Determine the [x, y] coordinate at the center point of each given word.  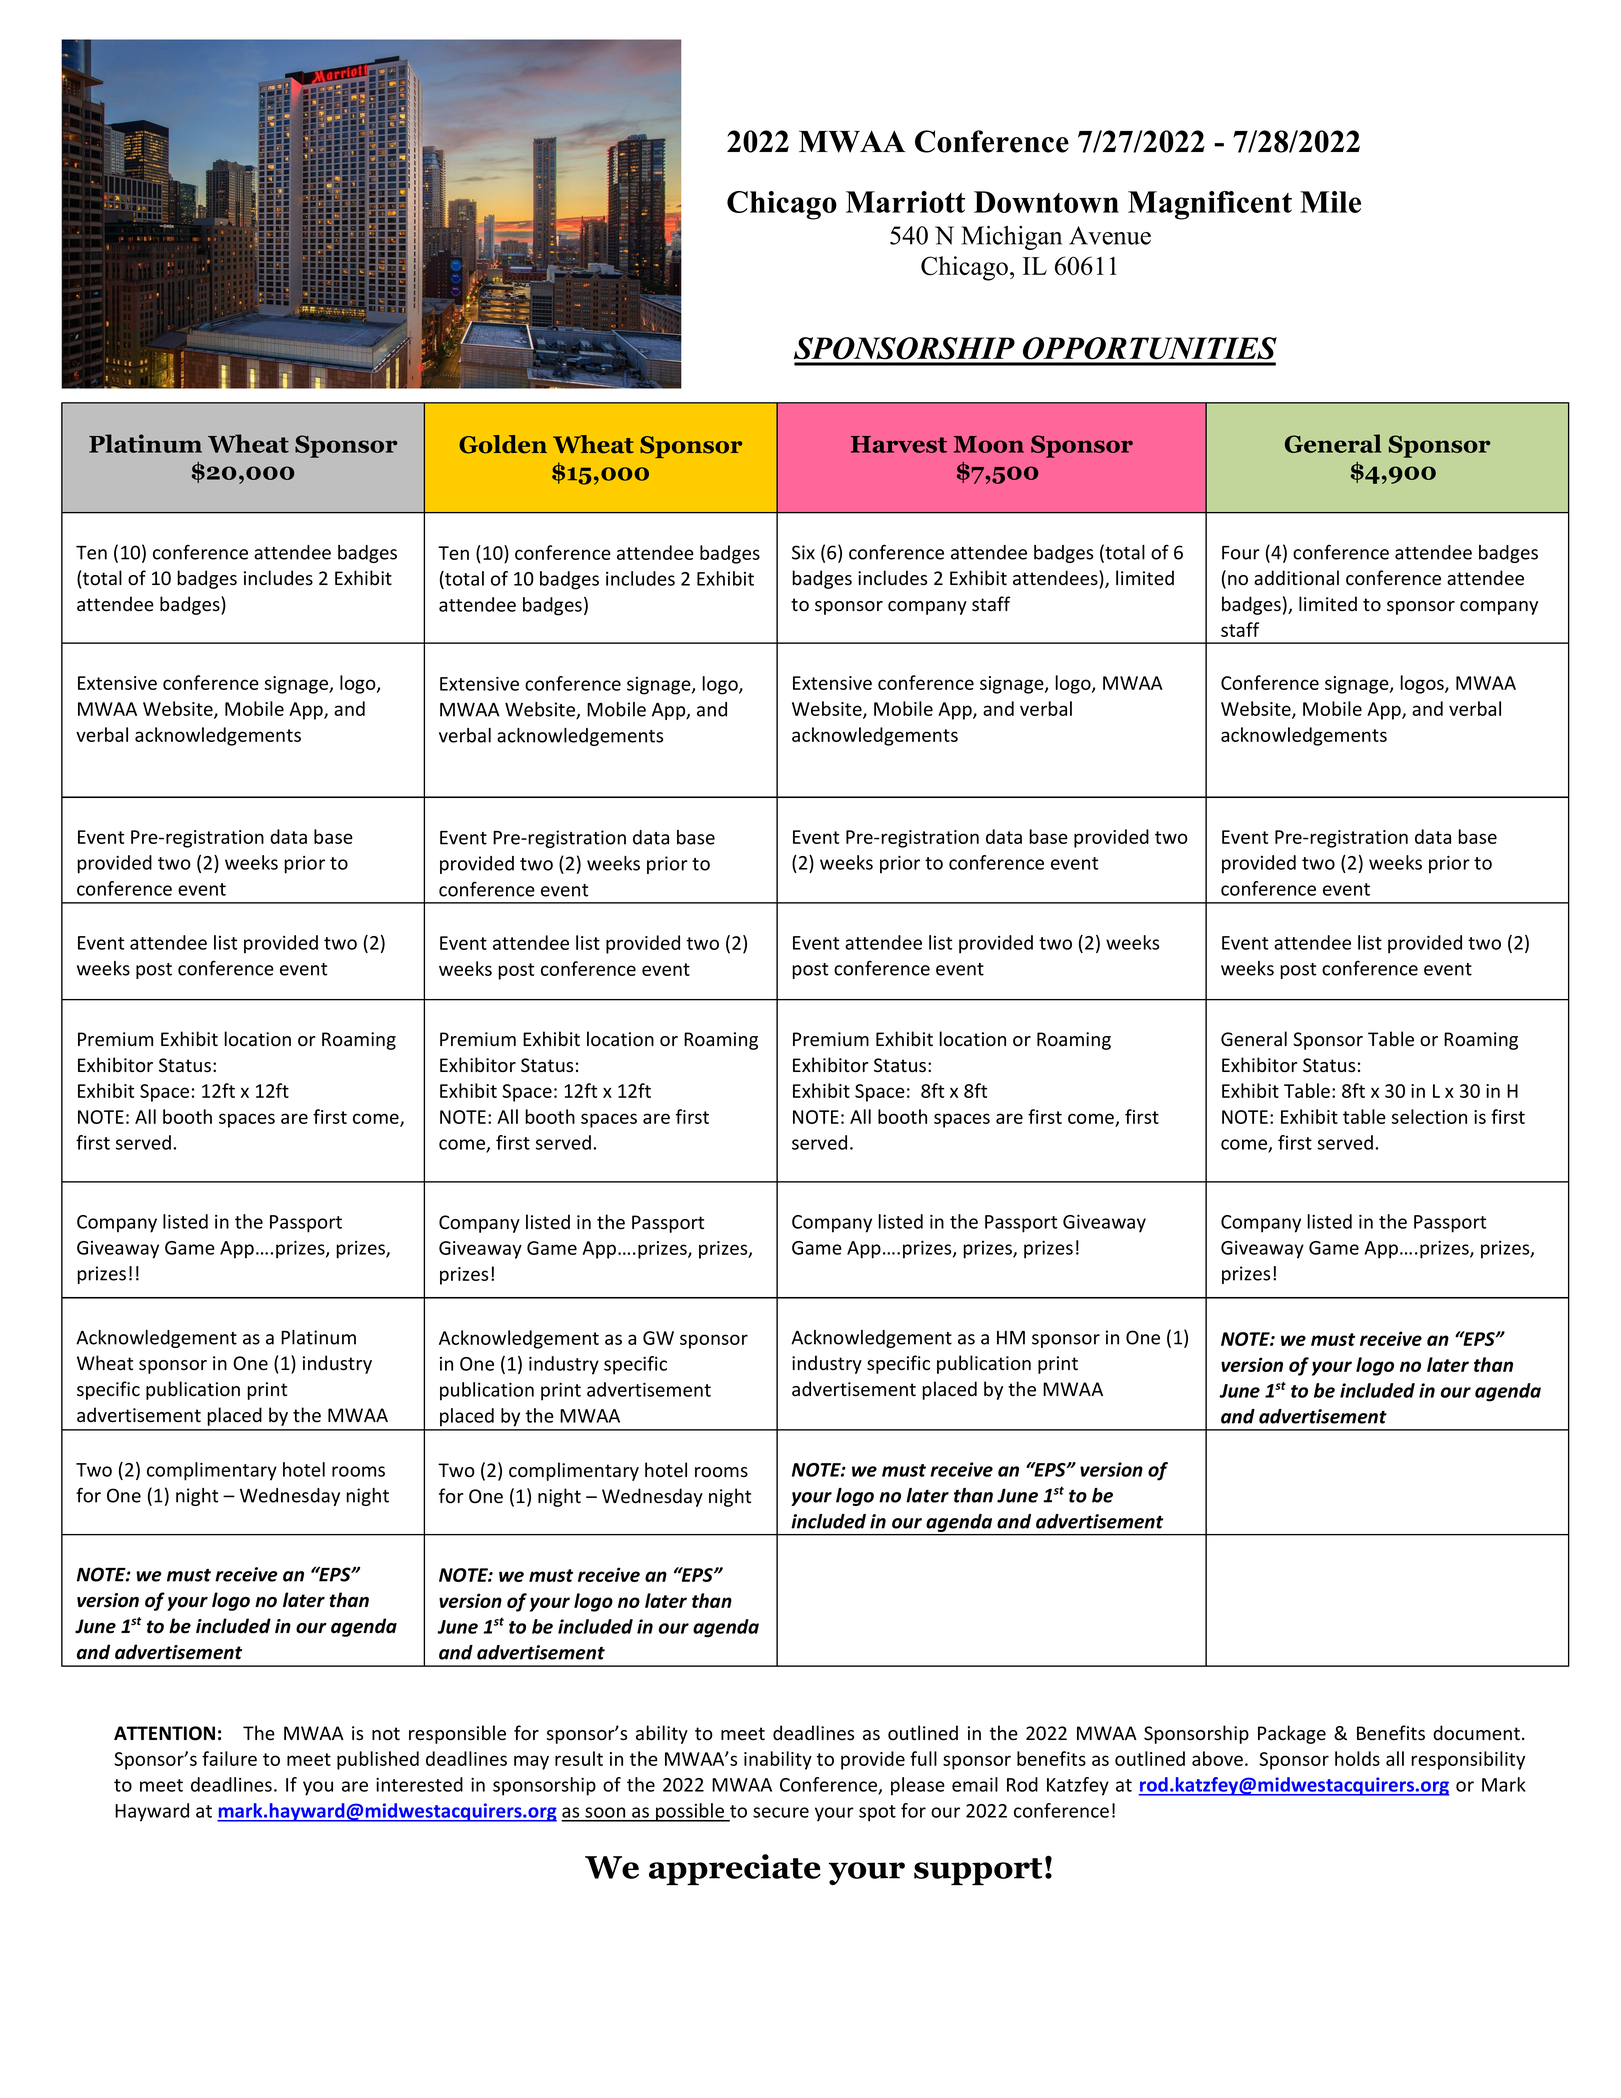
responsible [457, 1734]
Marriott [905, 202]
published [378, 1760]
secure [781, 1812]
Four [1241, 553]
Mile [1330, 202]
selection [1429, 1116]
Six [803, 552]
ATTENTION [164, 1733]
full [923, 1758]
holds [1357, 1758]
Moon [989, 444]
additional [1296, 578]
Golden [503, 444]
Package [1292, 1734]
